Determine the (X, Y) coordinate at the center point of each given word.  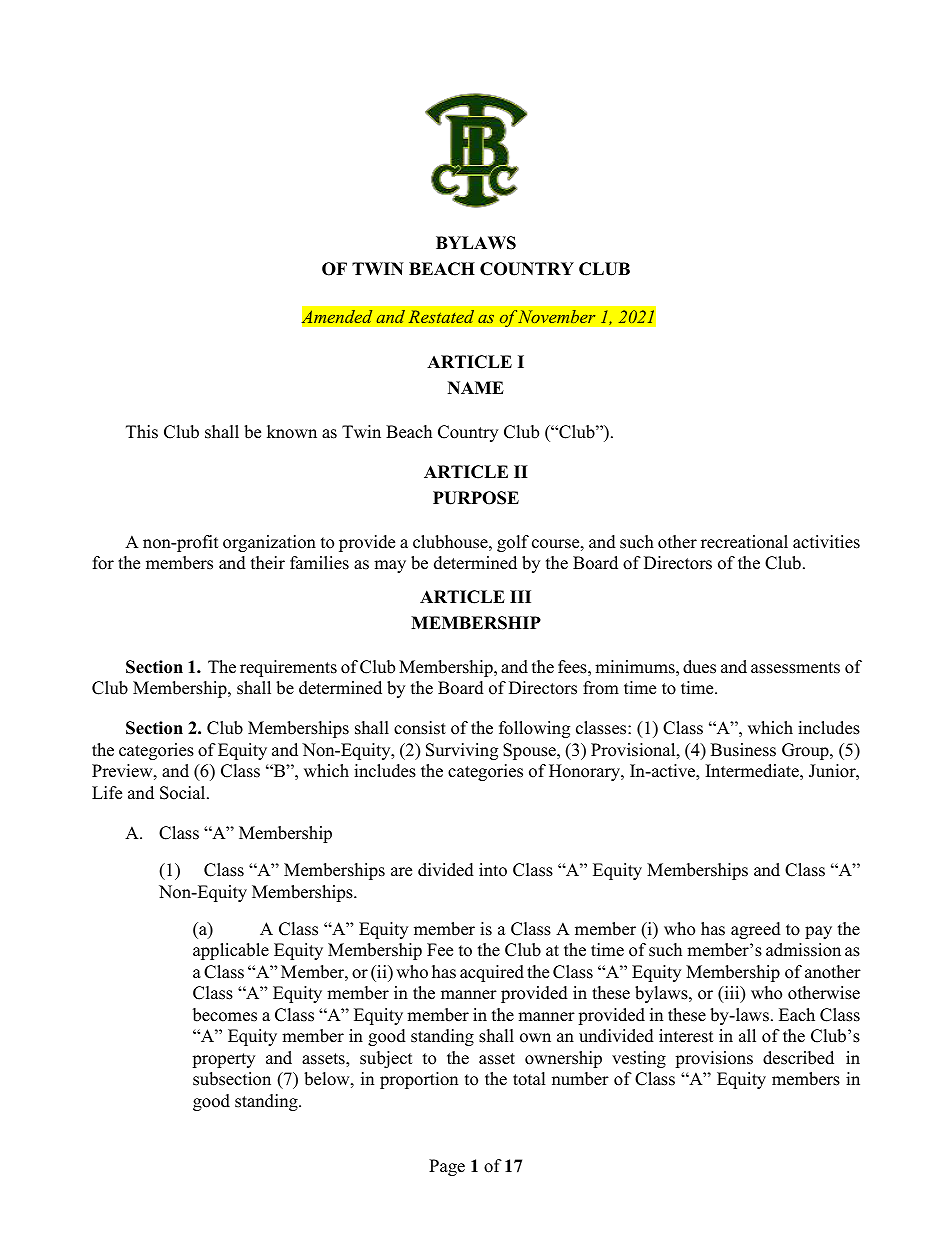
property (223, 1060)
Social (184, 793)
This (142, 432)
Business (743, 750)
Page (447, 1167)
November (556, 316)
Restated (441, 316)
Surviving (462, 751)
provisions (714, 1059)
